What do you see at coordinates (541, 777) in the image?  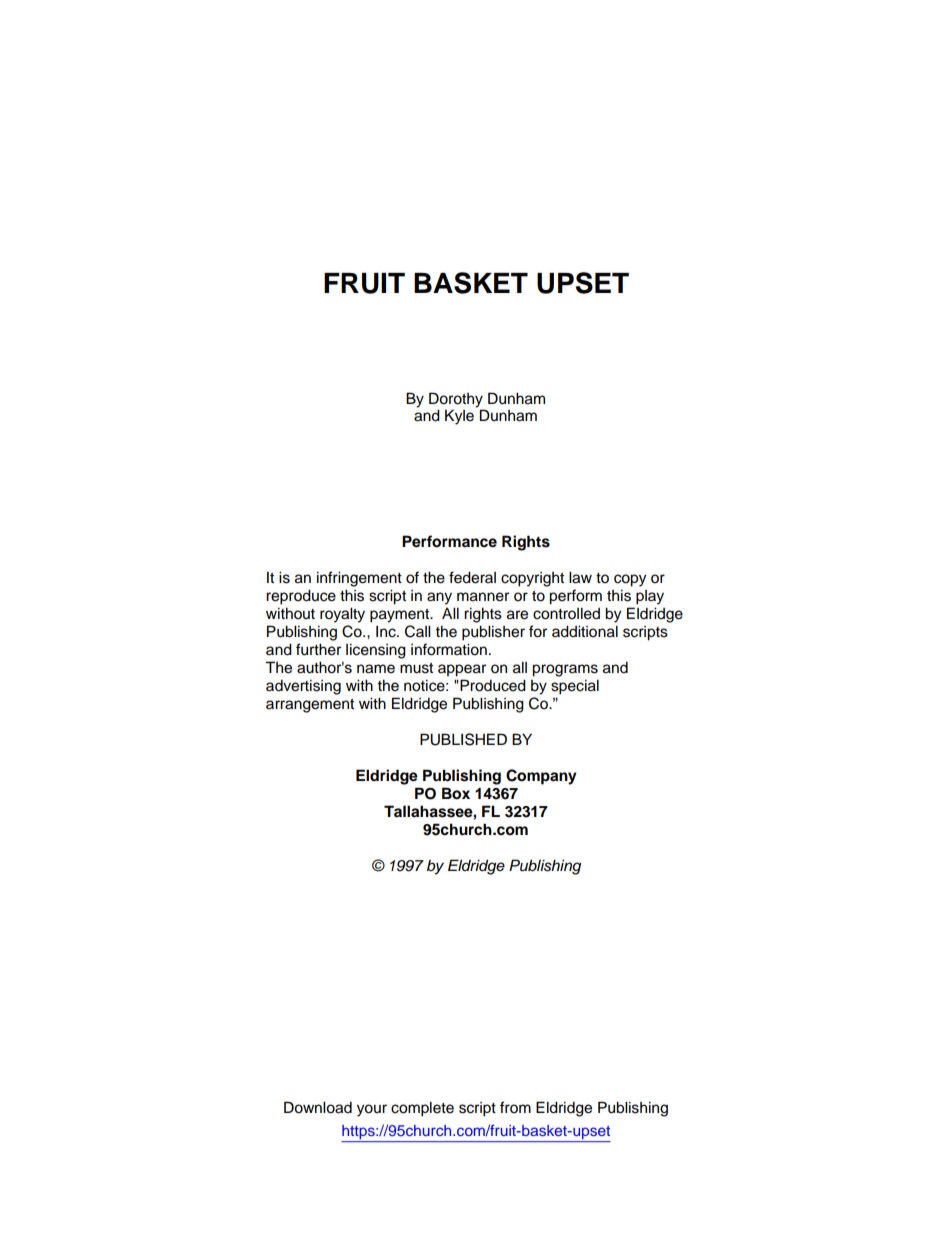 I see `Company` at bounding box center [541, 777].
